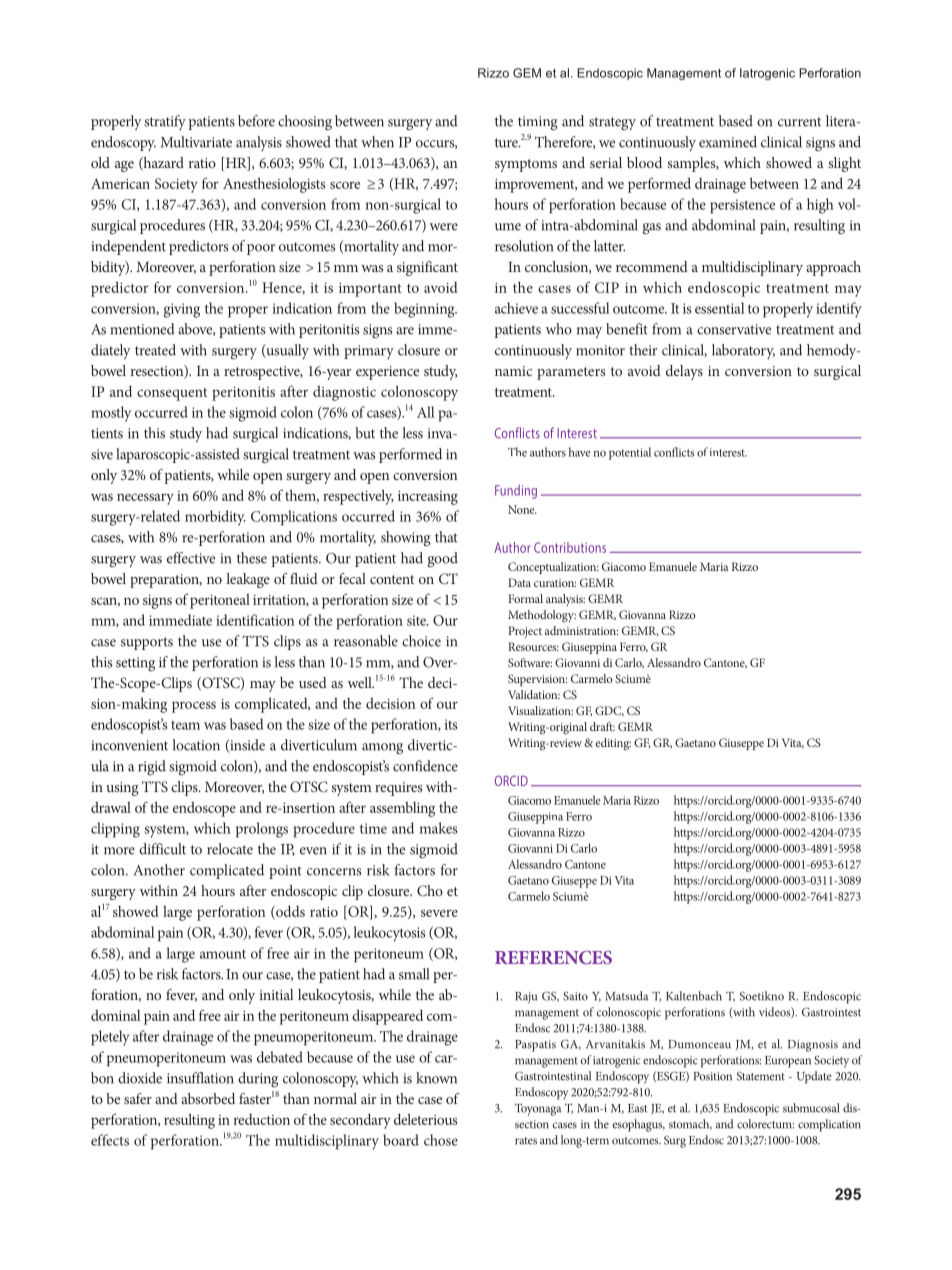  What do you see at coordinates (761, 1076) in the screenshot?
I see `Statement` at bounding box center [761, 1076].
